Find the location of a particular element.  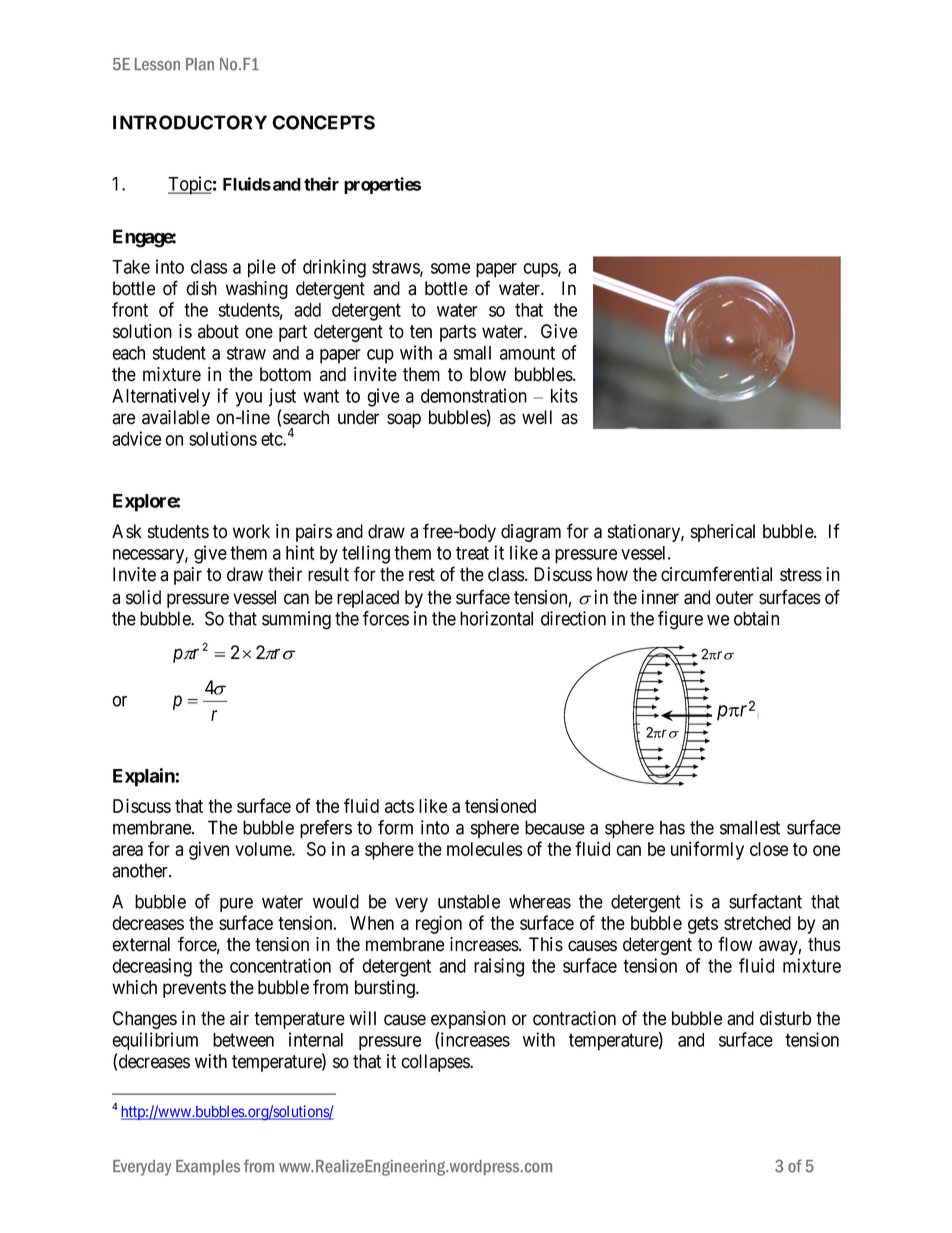

amount is located at coordinates (527, 353).
